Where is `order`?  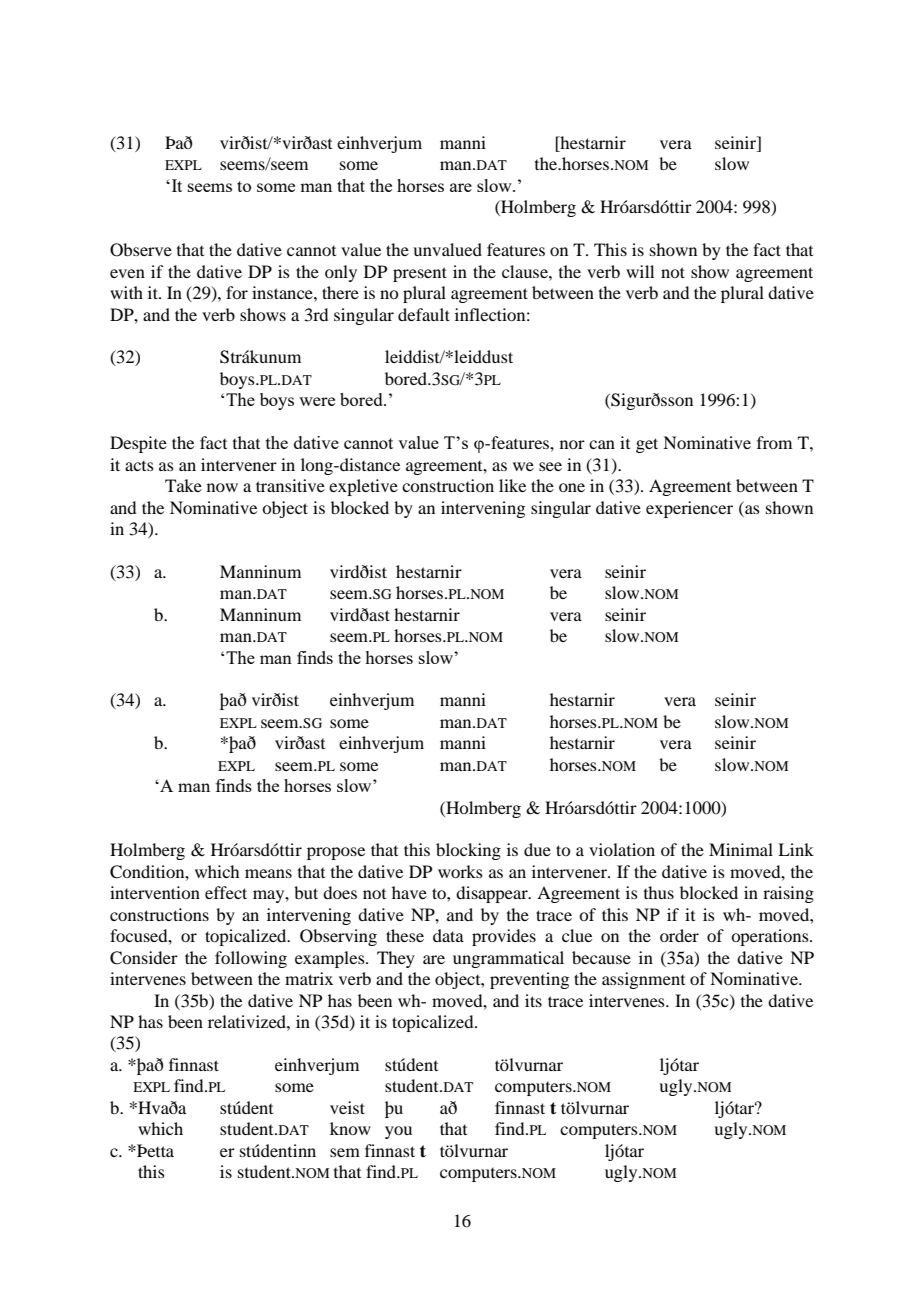 order is located at coordinates (679, 935).
